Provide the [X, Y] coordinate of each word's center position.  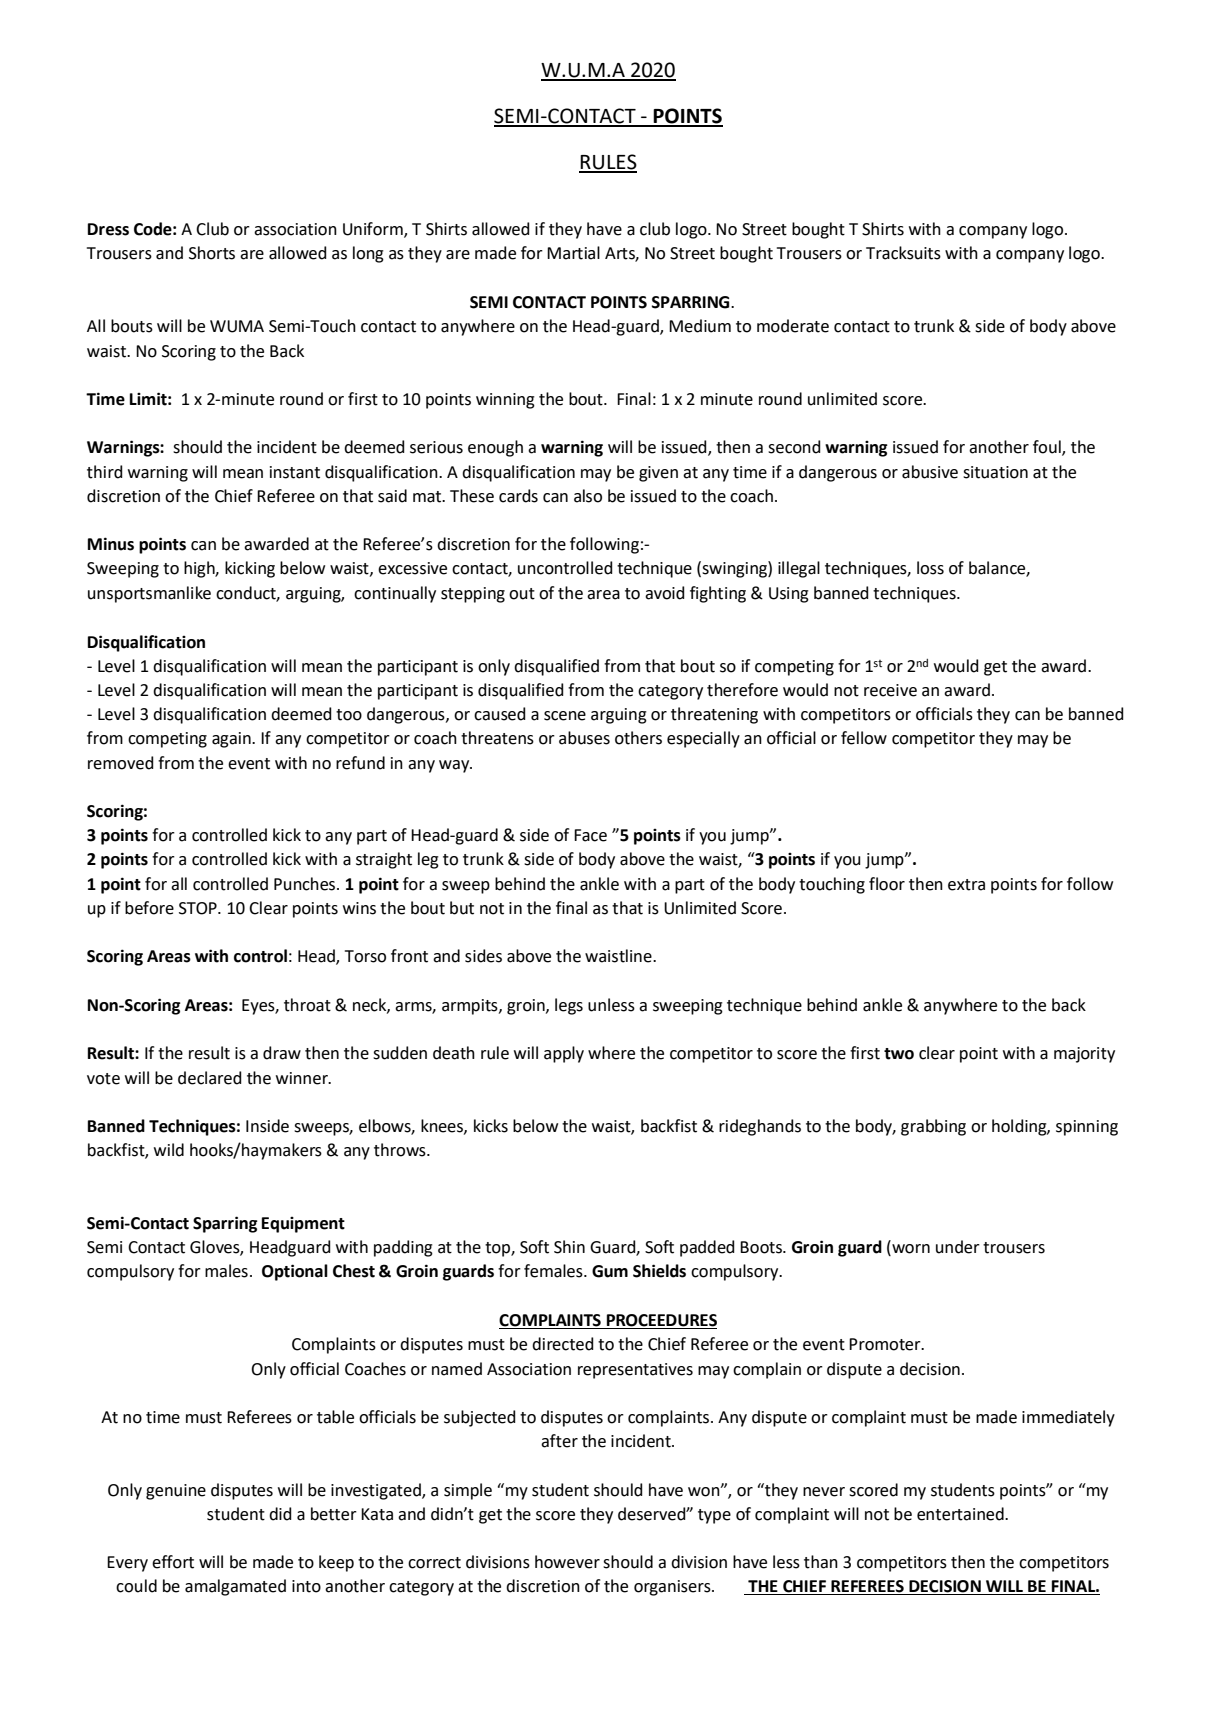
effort [173, 1562]
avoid [665, 593]
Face [590, 835]
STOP [199, 908]
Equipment [303, 1225]
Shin [569, 1247]
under [958, 1247]
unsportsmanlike [149, 594]
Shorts [212, 253]
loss [930, 568]
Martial [573, 253]
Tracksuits [903, 253]
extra [966, 885]
